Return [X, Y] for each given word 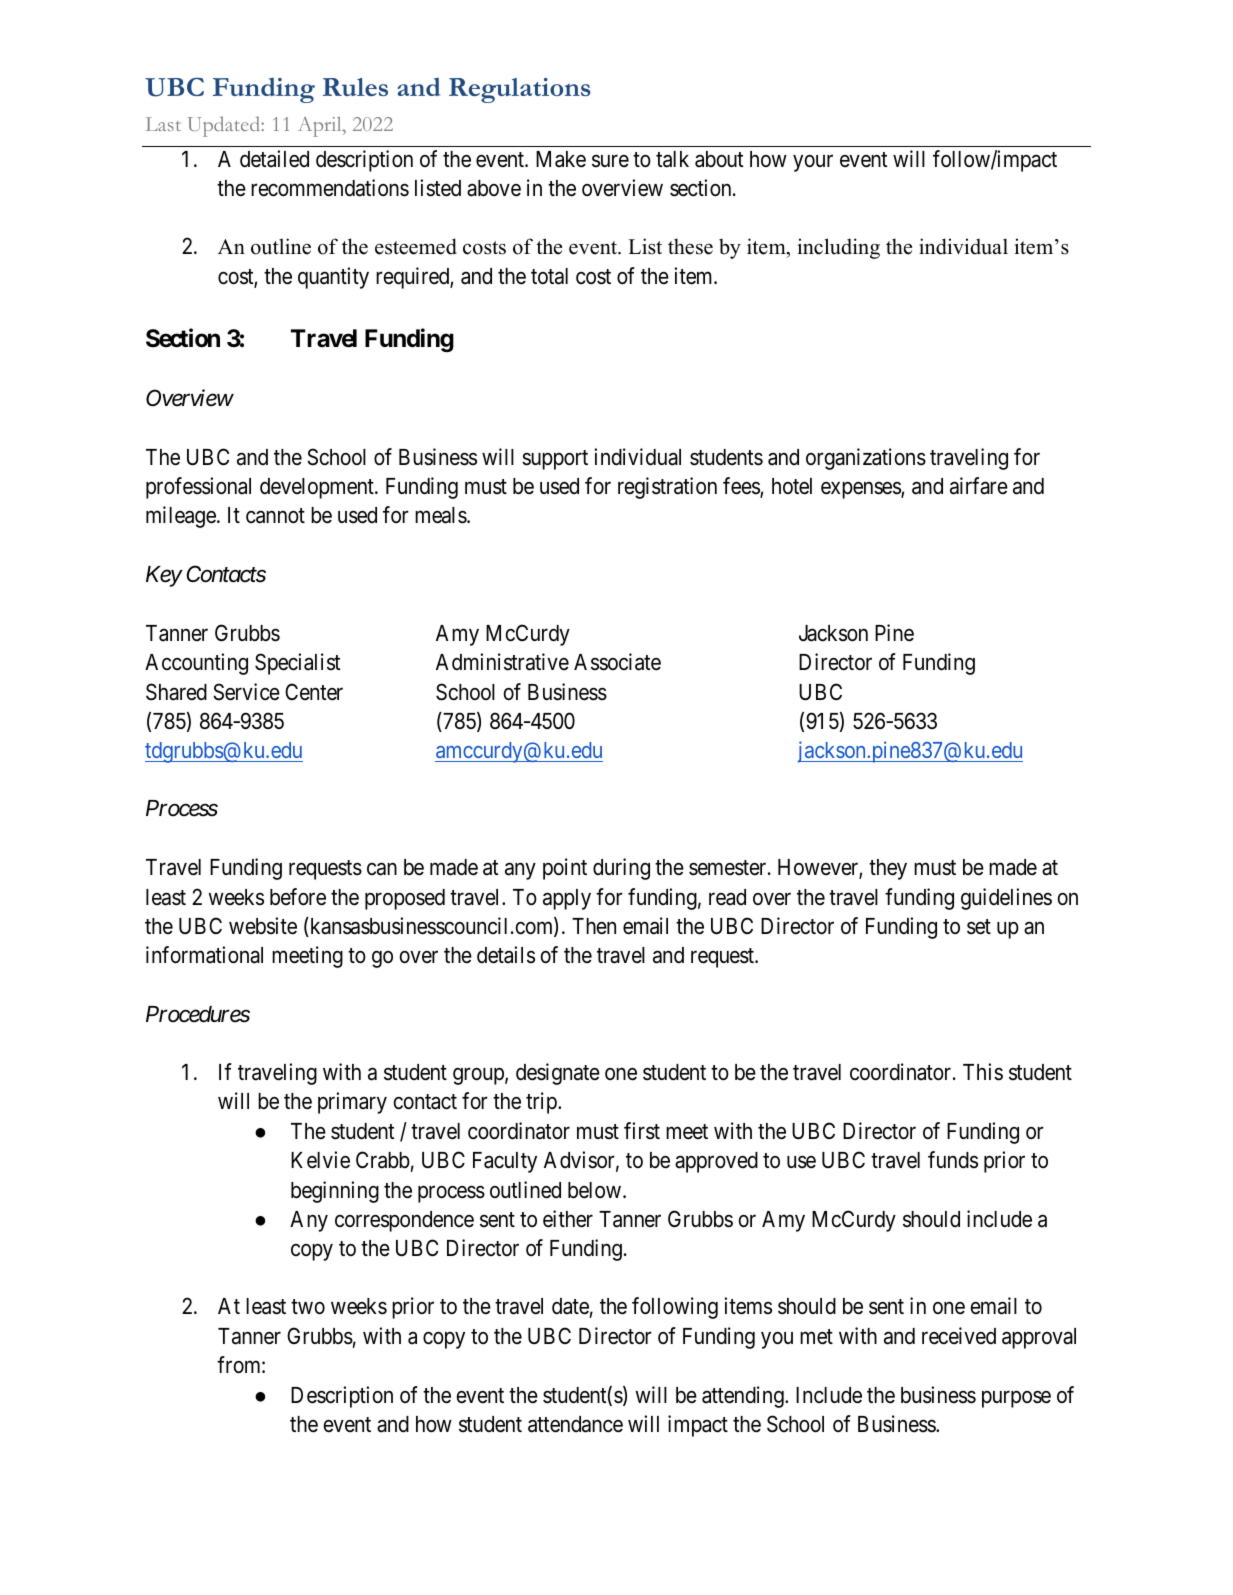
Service [246, 692]
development [318, 488]
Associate [617, 662]
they [888, 869]
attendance [575, 1424]
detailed [274, 159]
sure [610, 161]
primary [352, 1103]
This [983, 1072]
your [813, 163]
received [959, 1336]
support [555, 460]
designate [558, 1074]
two [308, 1307]
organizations [866, 459]
